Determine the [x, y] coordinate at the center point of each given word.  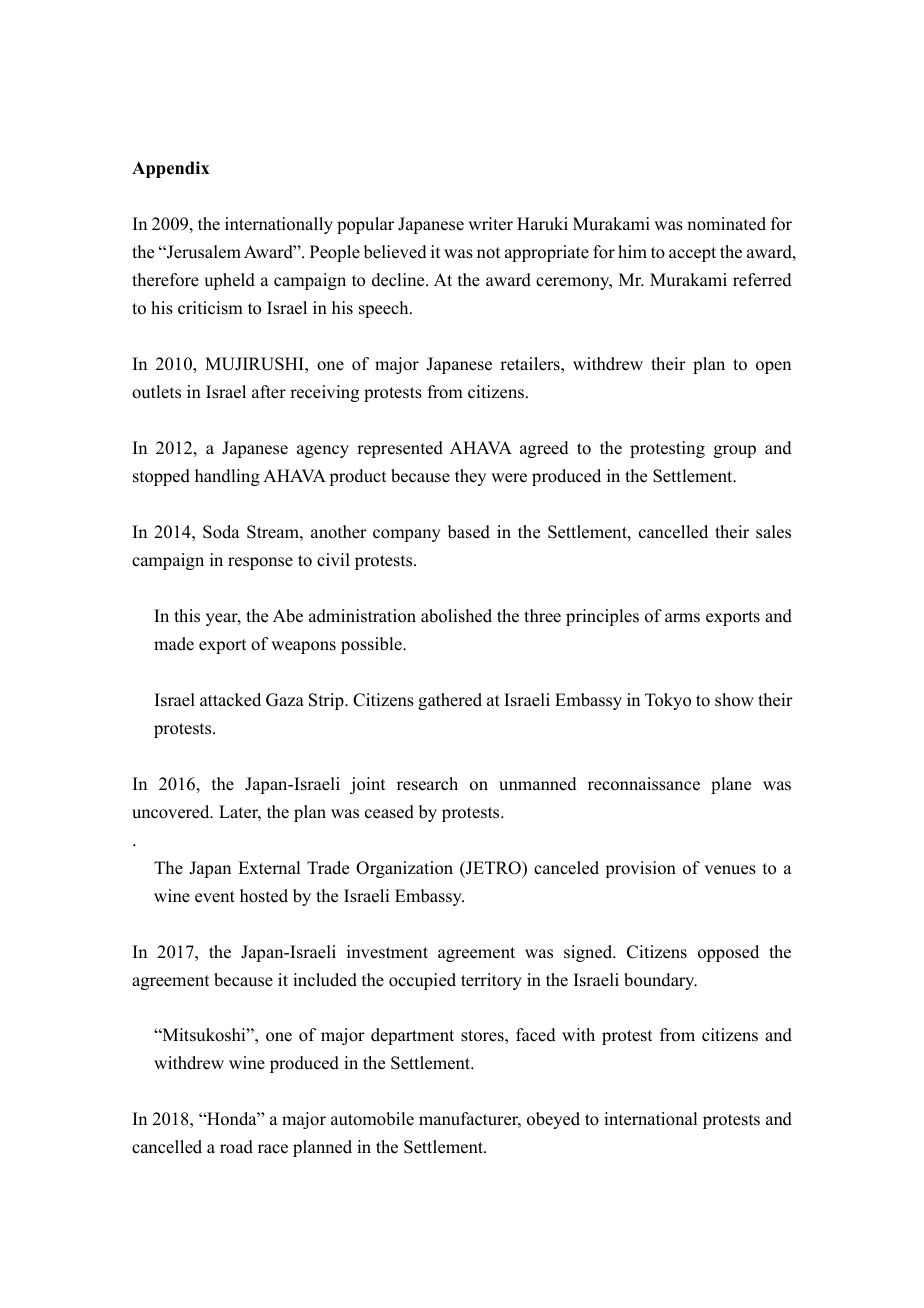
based [469, 532]
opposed [728, 953]
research [427, 784]
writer [490, 224]
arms [682, 618]
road [236, 1147]
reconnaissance [644, 784]
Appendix [171, 169]
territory [491, 981]
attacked [230, 700]
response [260, 563]
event [215, 897]
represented [400, 449]
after [269, 392]
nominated [726, 224]
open [773, 367]
